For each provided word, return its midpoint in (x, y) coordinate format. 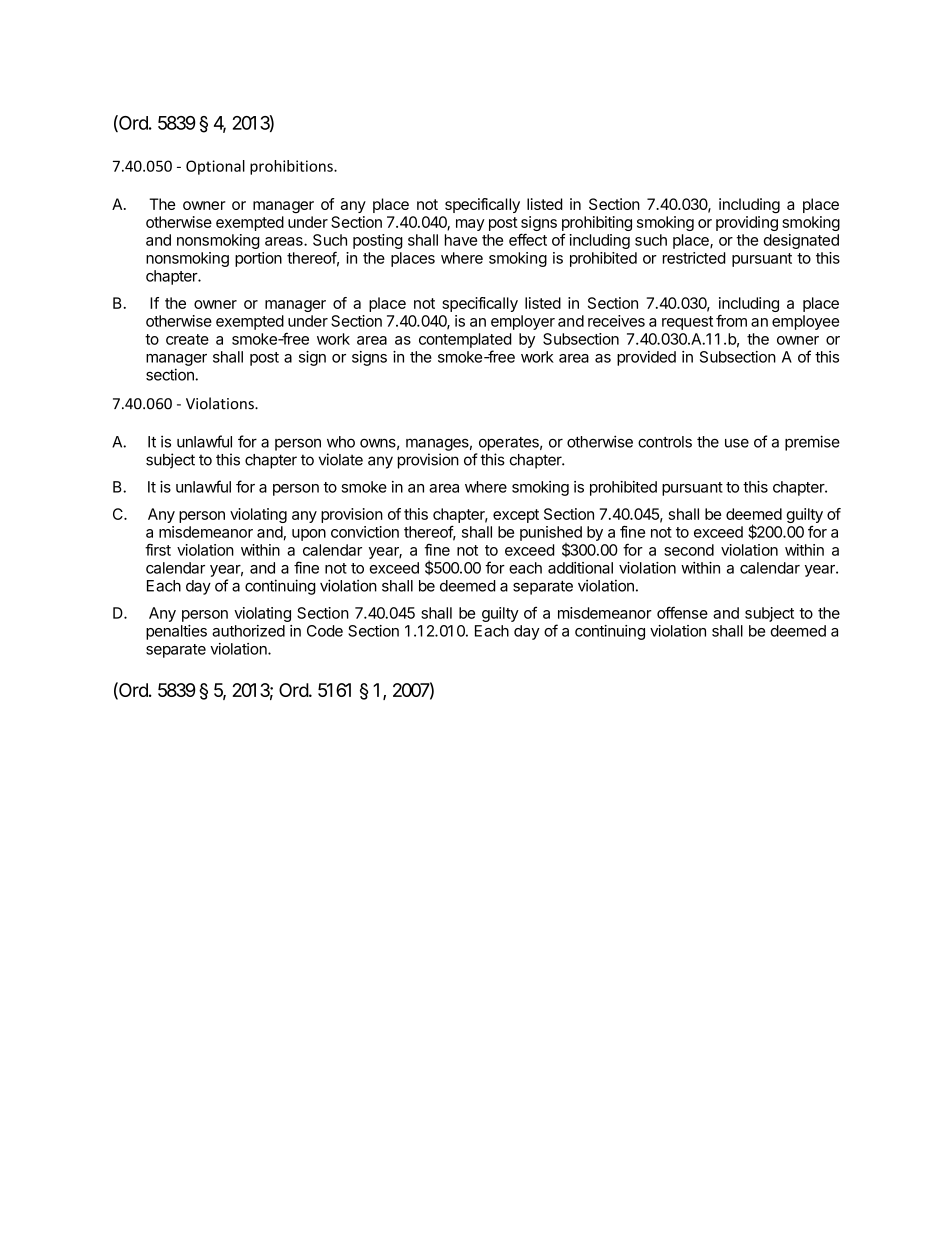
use (737, 443)
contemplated (465, 340)
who (341, 442)
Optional (215, 167)
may (470, 225)
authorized (248, 631)
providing (747, 223)
